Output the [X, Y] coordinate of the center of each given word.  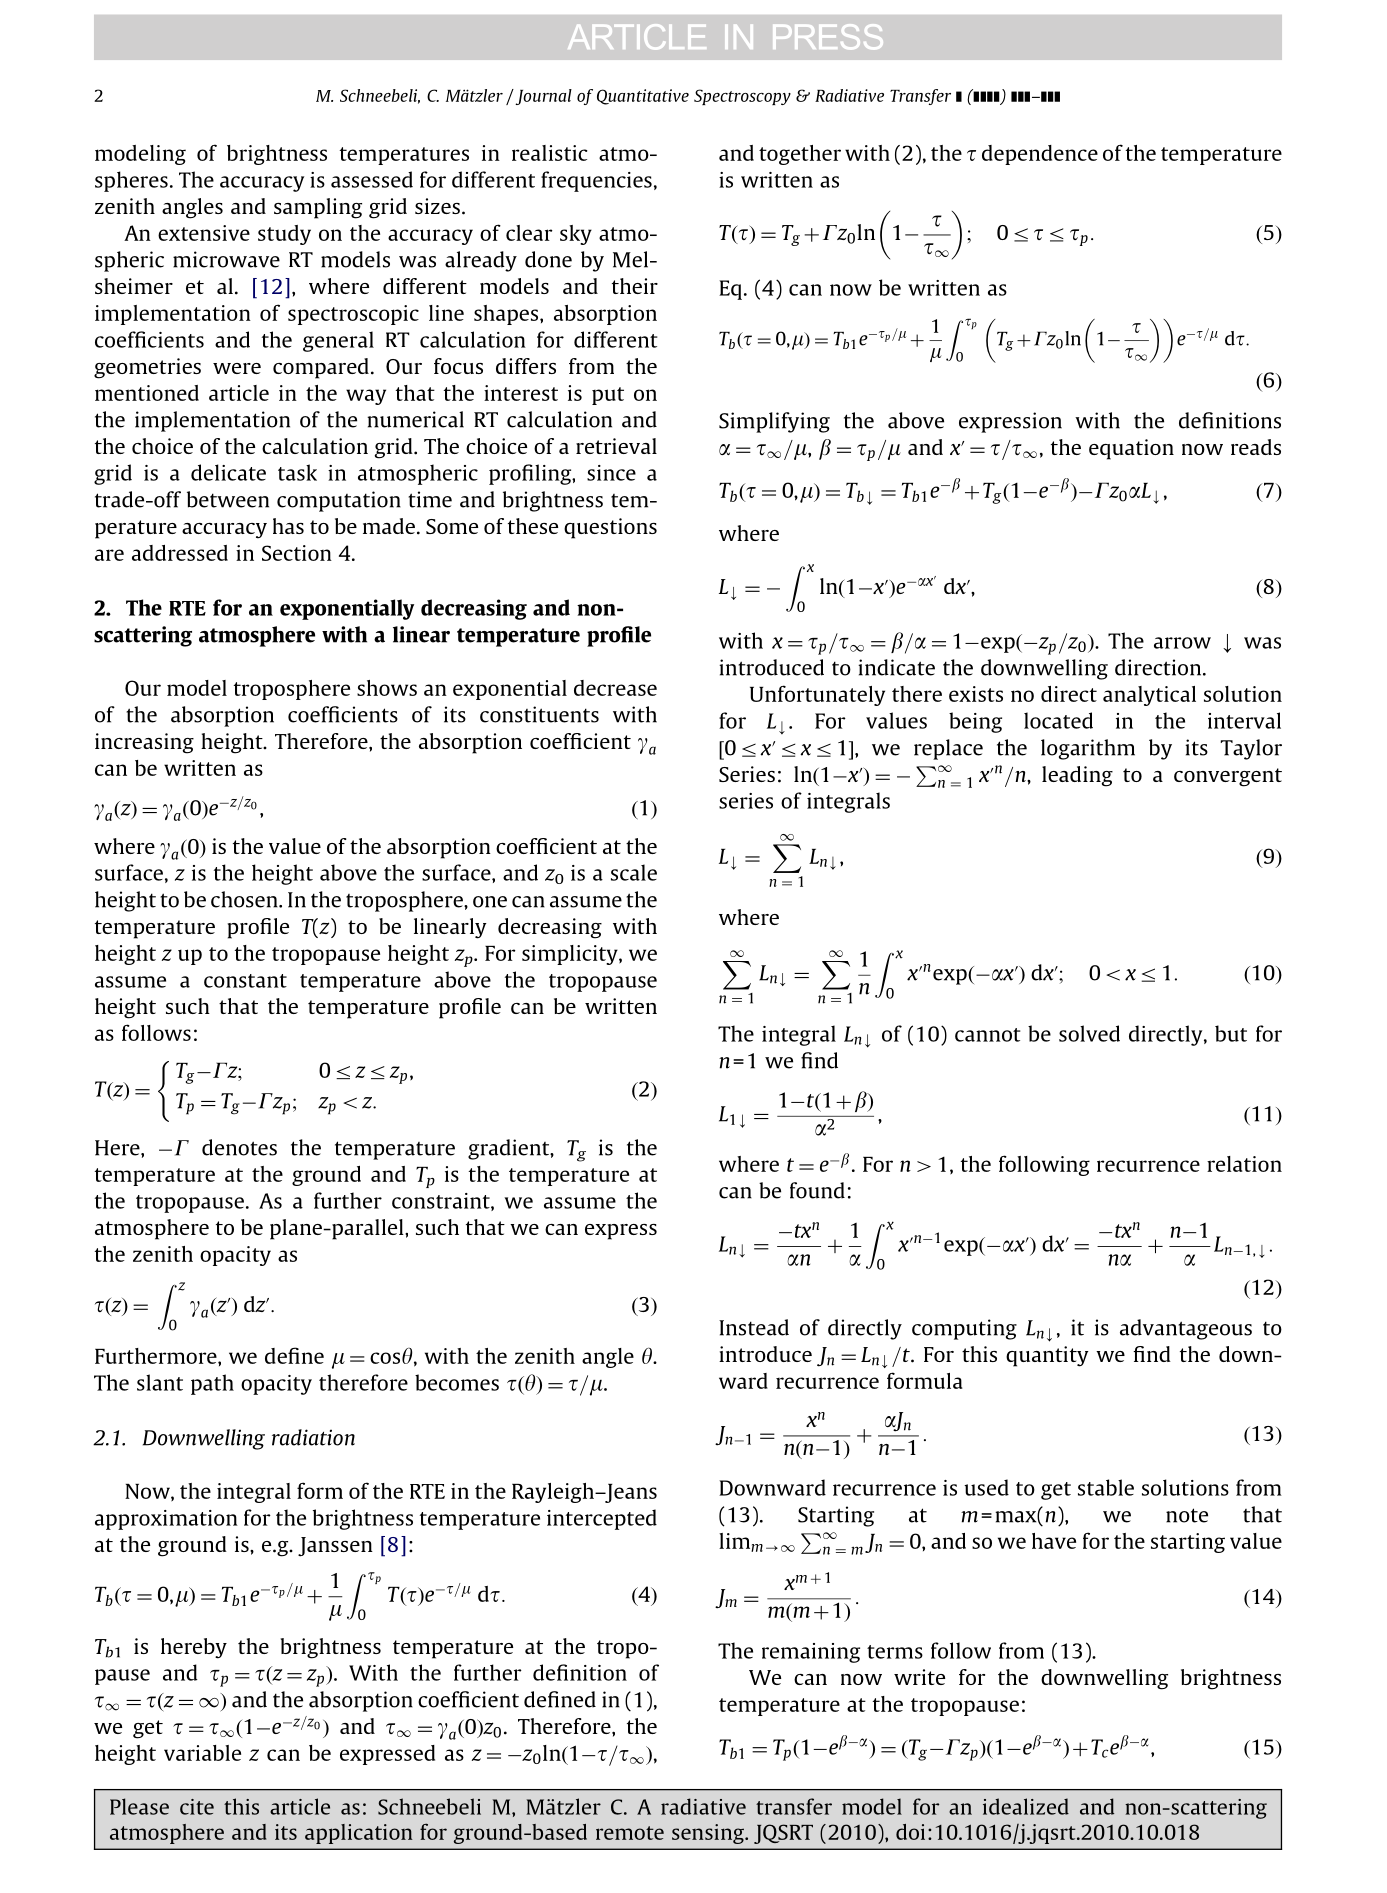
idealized [1026, 1806]
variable [202, 1753]
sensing [709, 1834]
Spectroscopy [742, 97]
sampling [318, 208]
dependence [1040, 155]
